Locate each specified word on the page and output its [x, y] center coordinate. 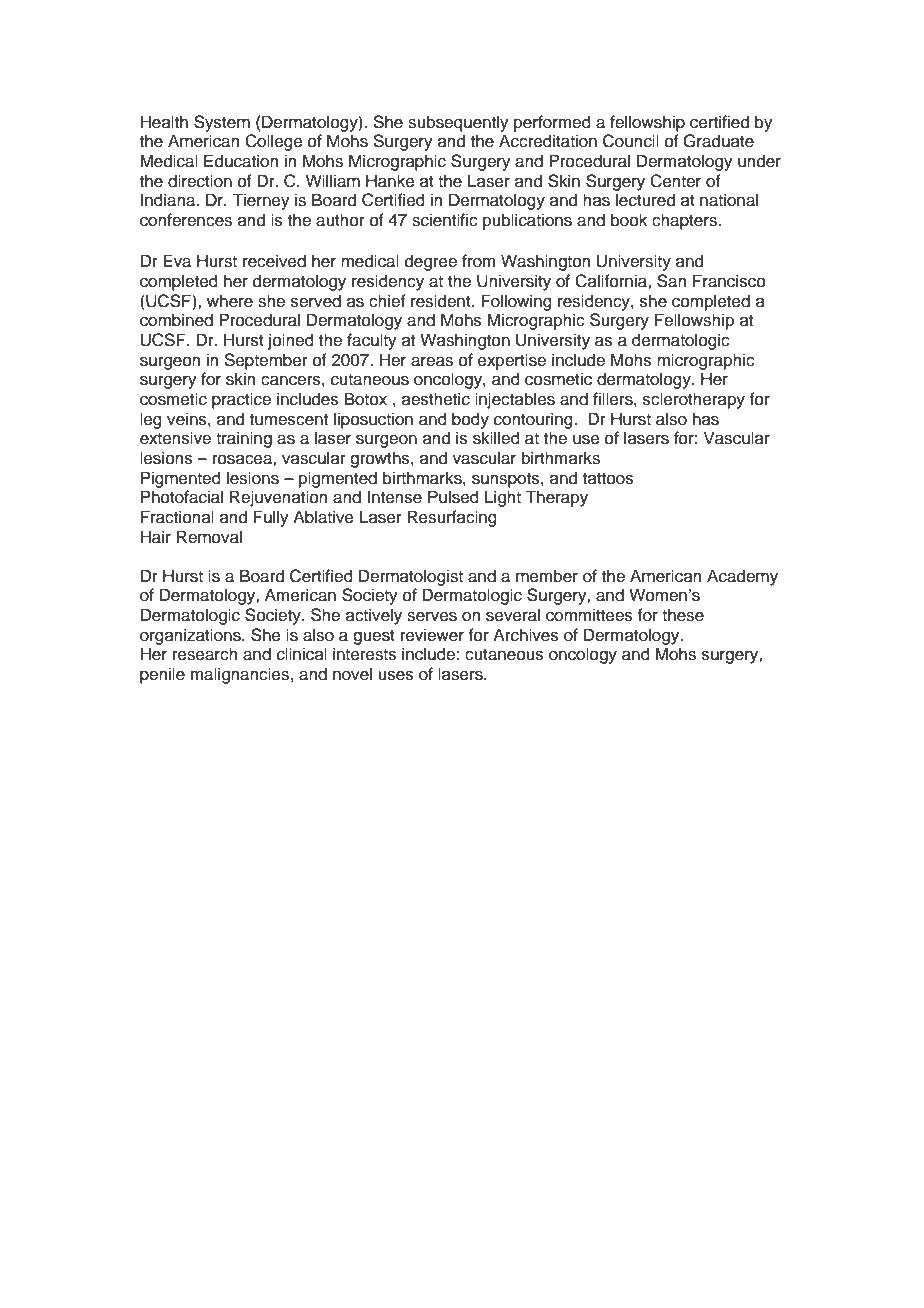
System [222, 123]
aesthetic [436, 399]
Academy [742, 577]
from [479, 261]
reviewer [432, 635]
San [671, 281]
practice [241, 400]
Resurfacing [452, 518]
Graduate [718, 141]
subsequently [458, 123]
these [683, 615]
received [274, 261]
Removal [209, 537]
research [205, 654]
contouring [534, 420]
